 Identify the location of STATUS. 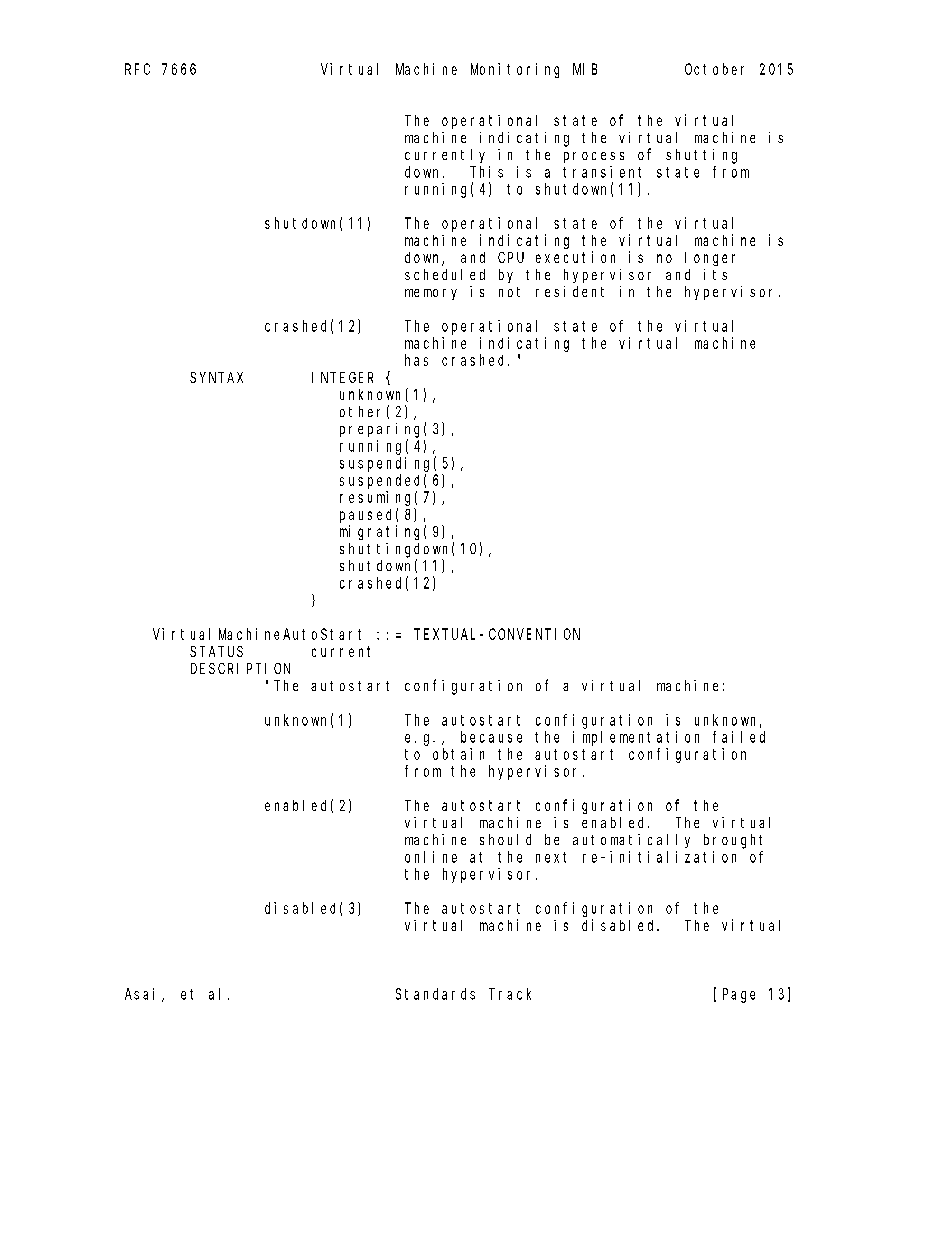
(216, 651).
